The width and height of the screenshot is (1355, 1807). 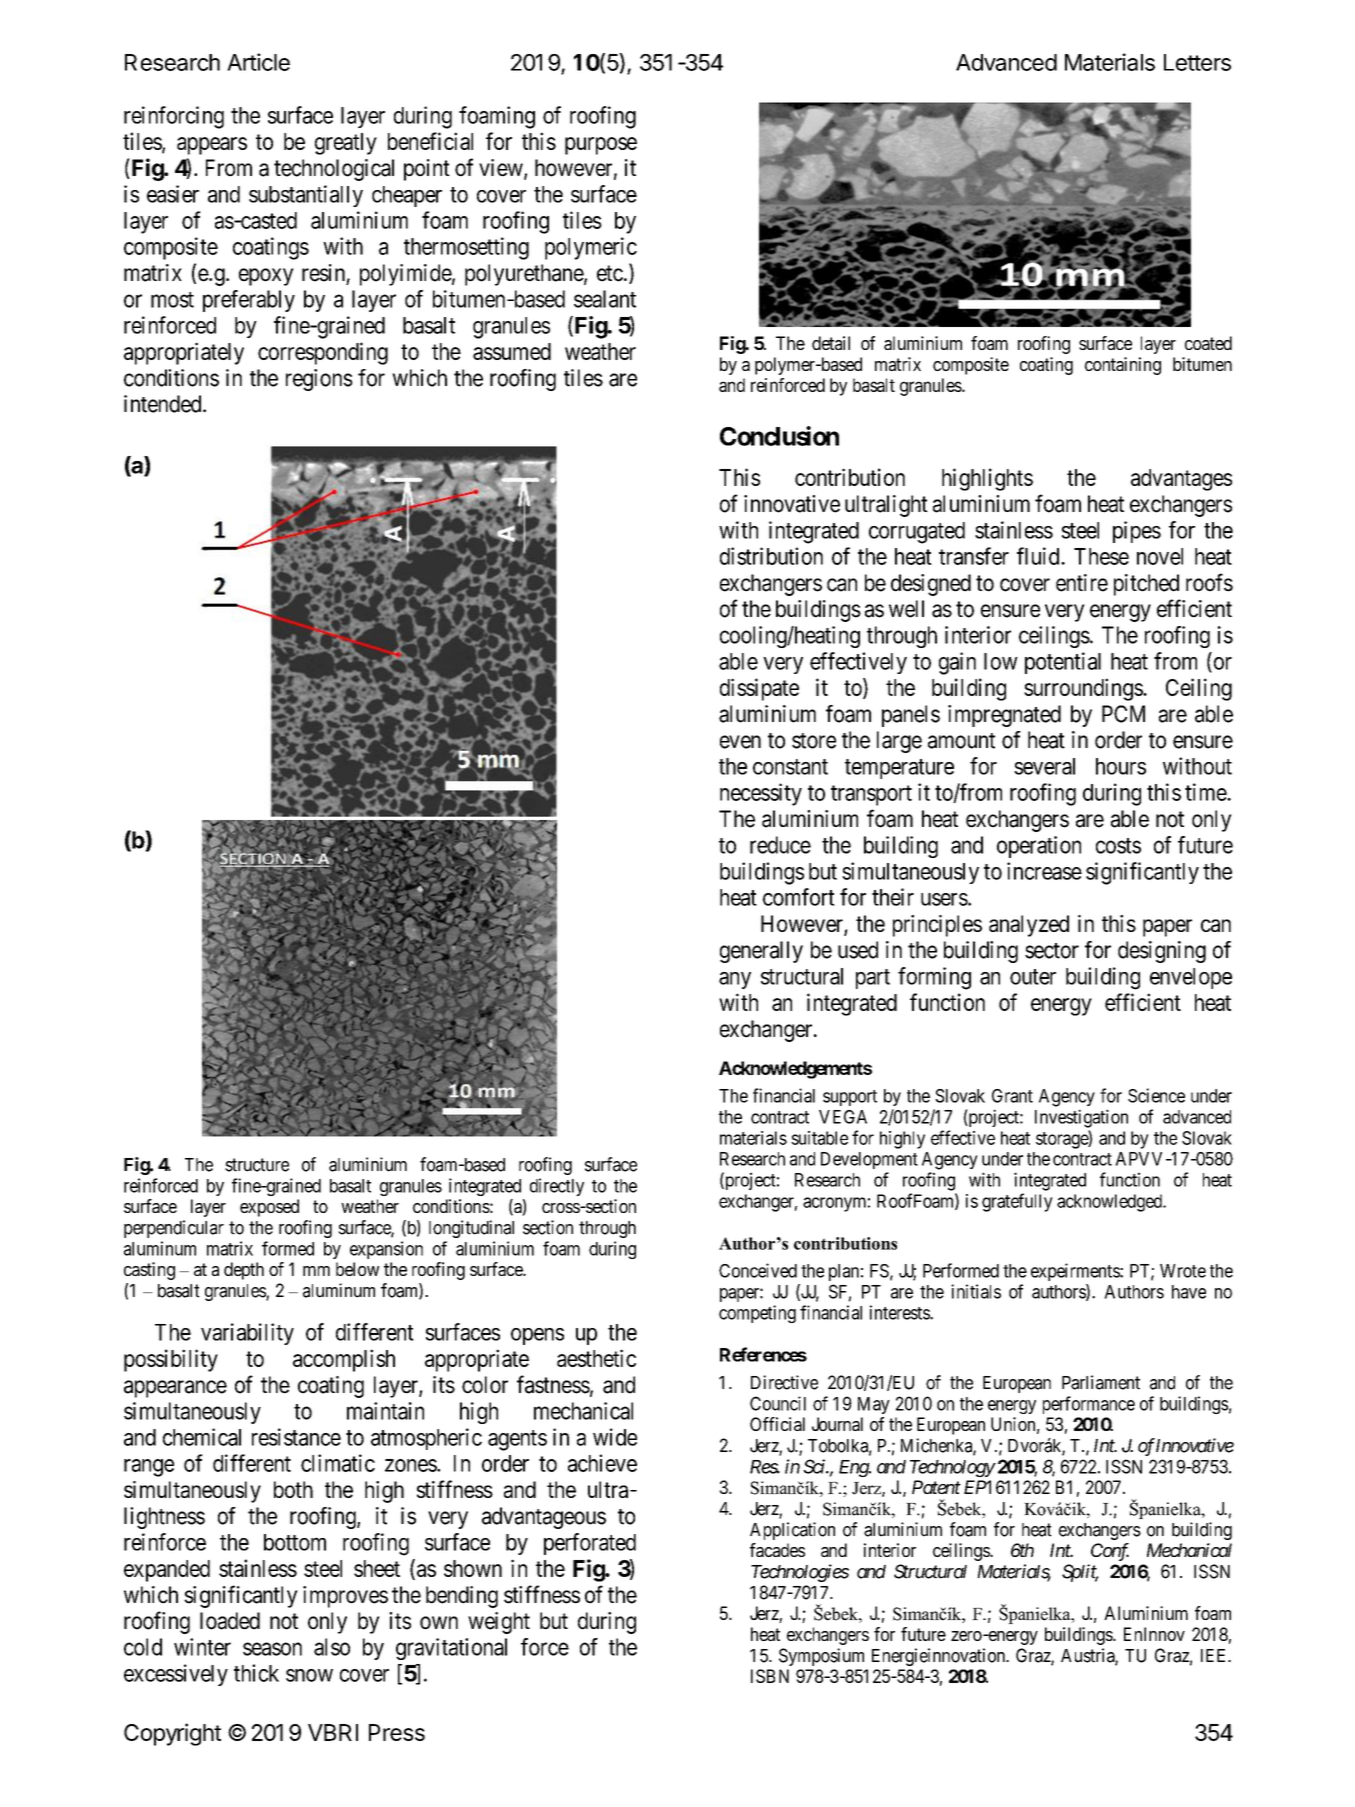 What do you see at coordinates (1197, 62) in the screenshot?
I see `Letters` at bounding box center [1197, 62].
